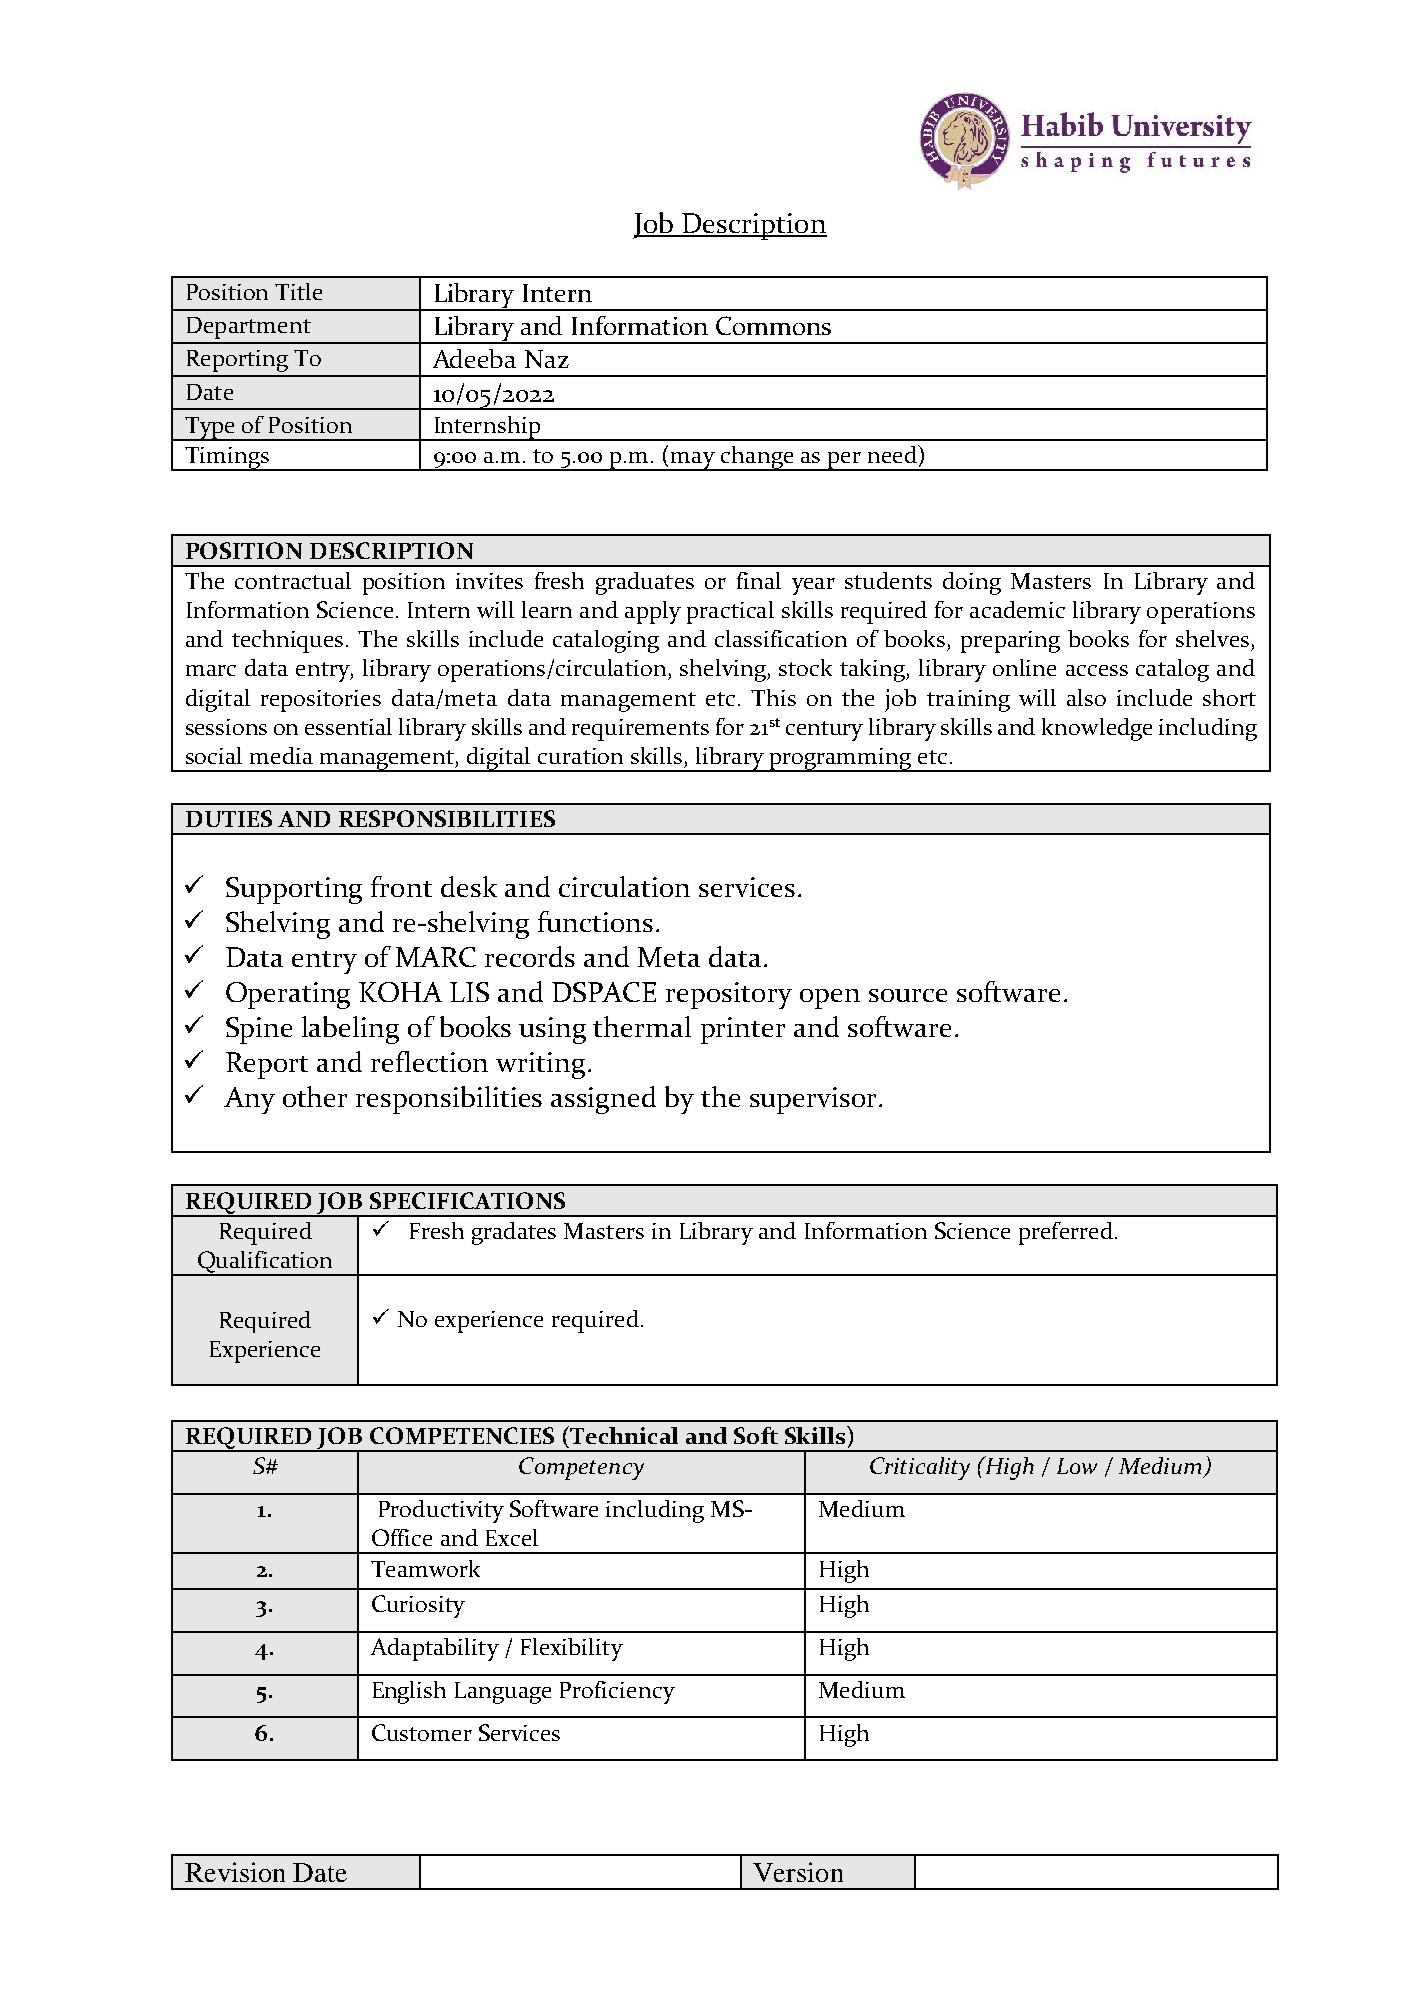 The width and height of the page is (1420, 2008). What do you see at coordinates (235, 1872) in the page?
I see `Revision` at bounding box center [235, 1872].
